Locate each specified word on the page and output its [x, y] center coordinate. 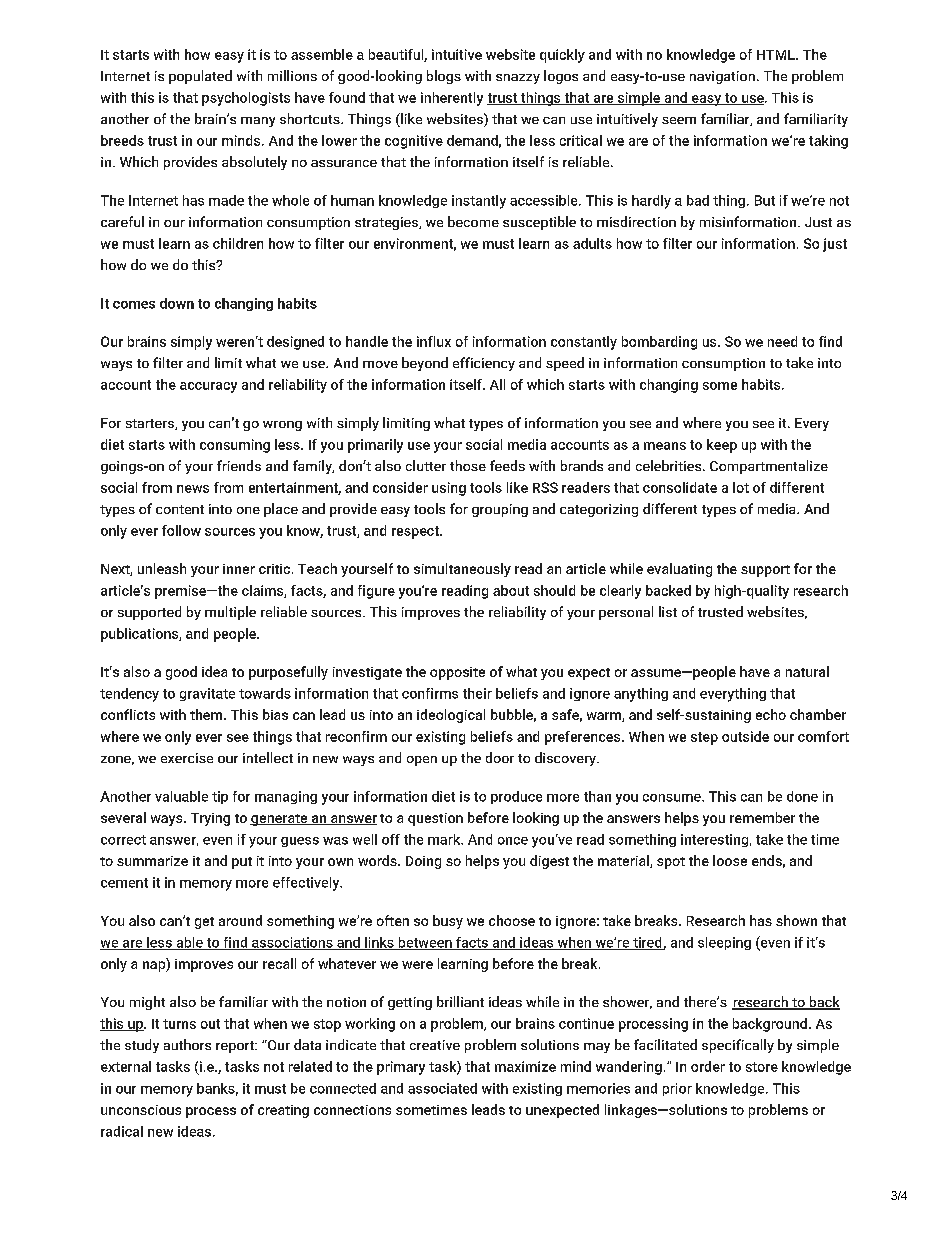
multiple [230, 613]
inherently [452, 99]
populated [200, 77]
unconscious [141, 1110]
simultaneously [462, 570]
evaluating [679, 570]
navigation [722, 77]
